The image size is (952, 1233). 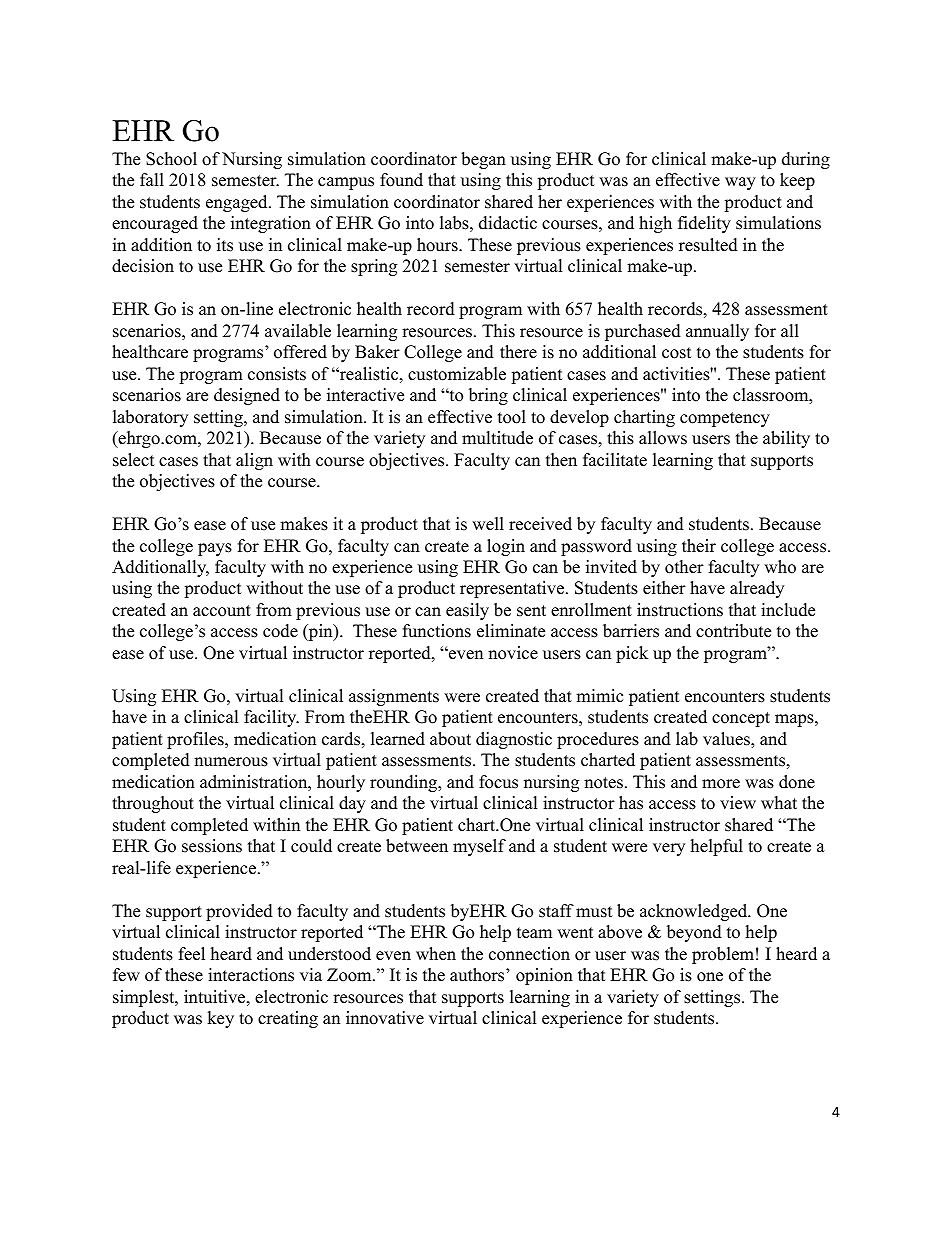 What do you see at coordinates (740, 183) in the image?
I see `way` at bounding box center [740, 183].
